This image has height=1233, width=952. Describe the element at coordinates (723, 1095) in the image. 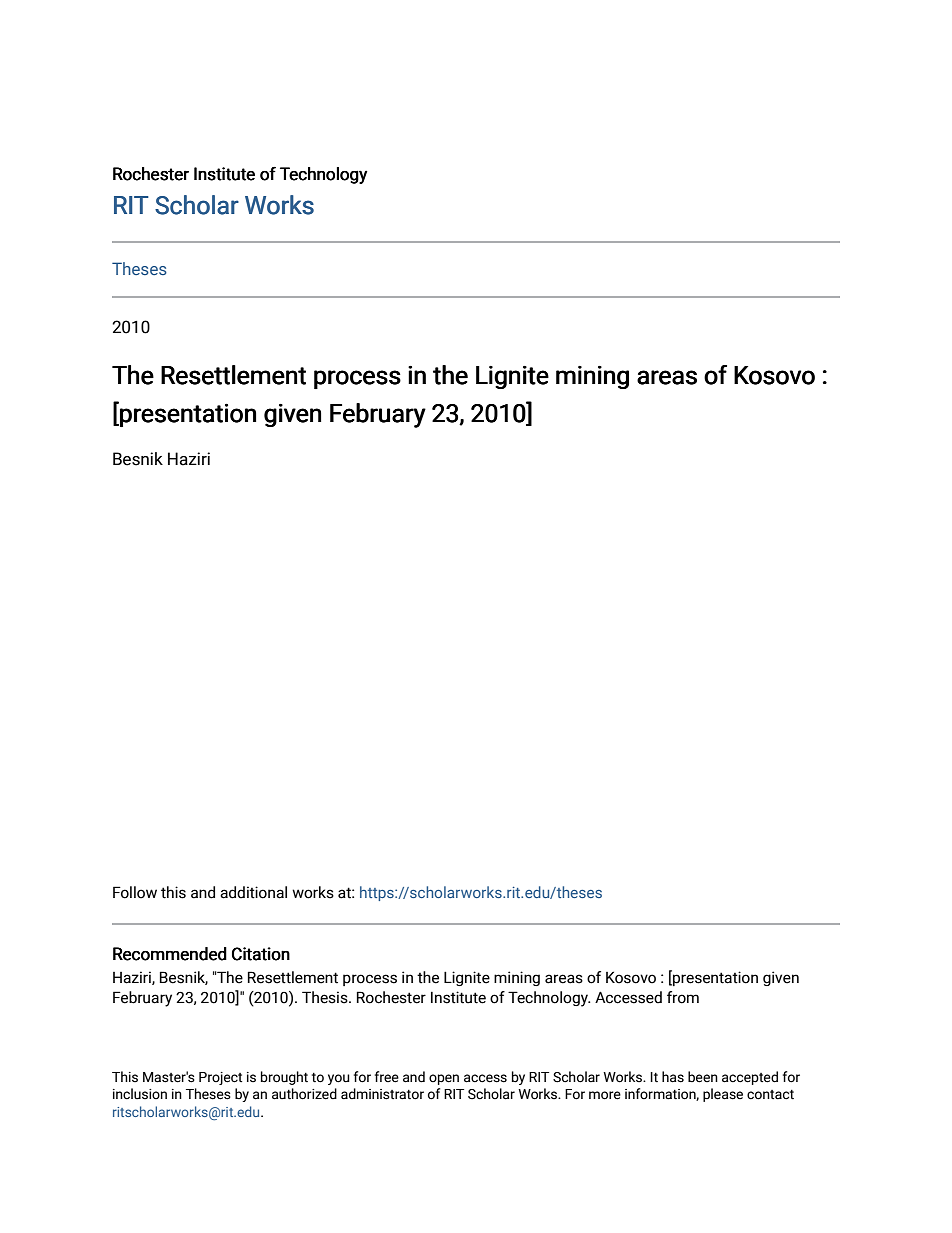

I see `please` at that location.
